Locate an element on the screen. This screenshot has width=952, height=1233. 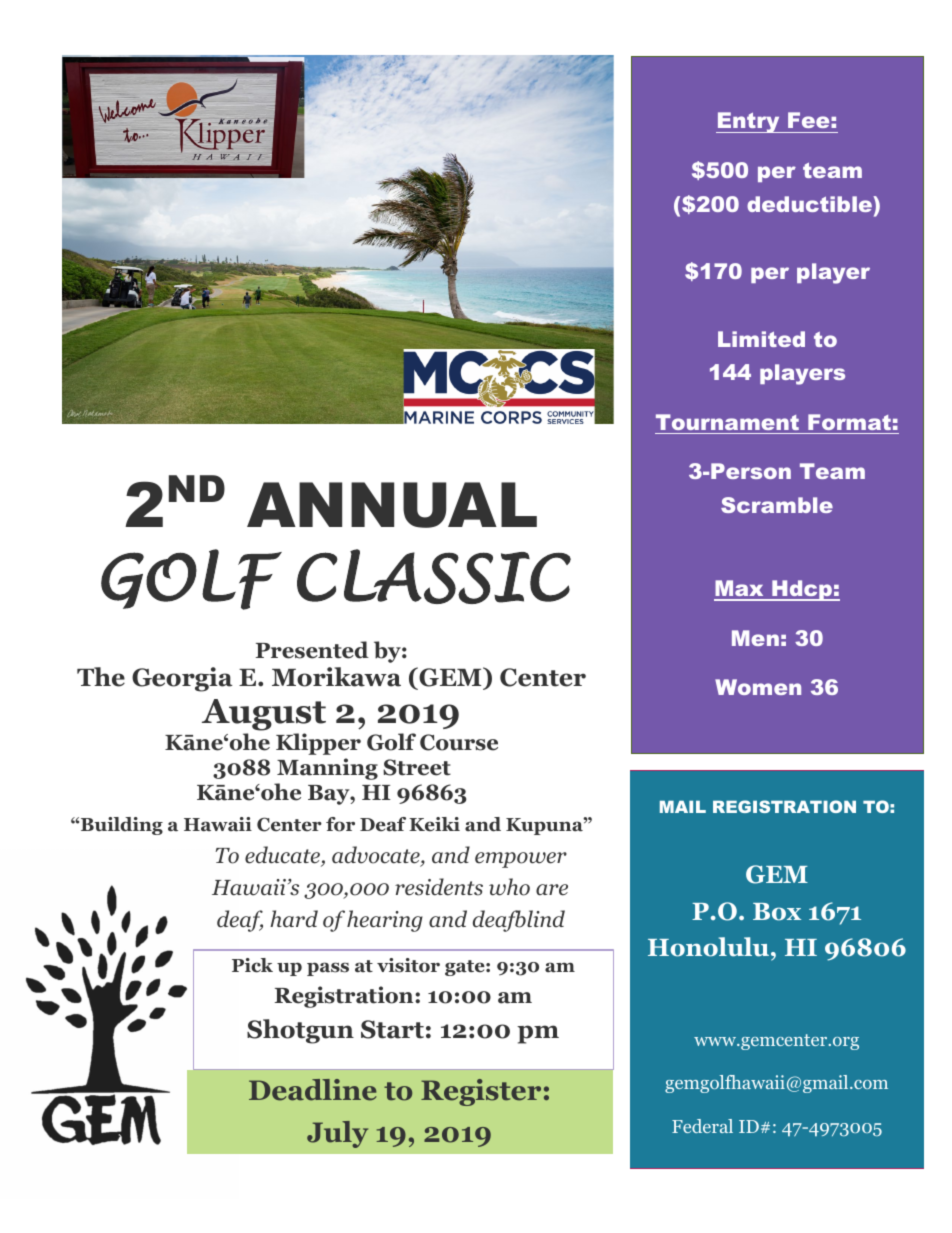
Deadline is located at coordinates (313, 1090).
